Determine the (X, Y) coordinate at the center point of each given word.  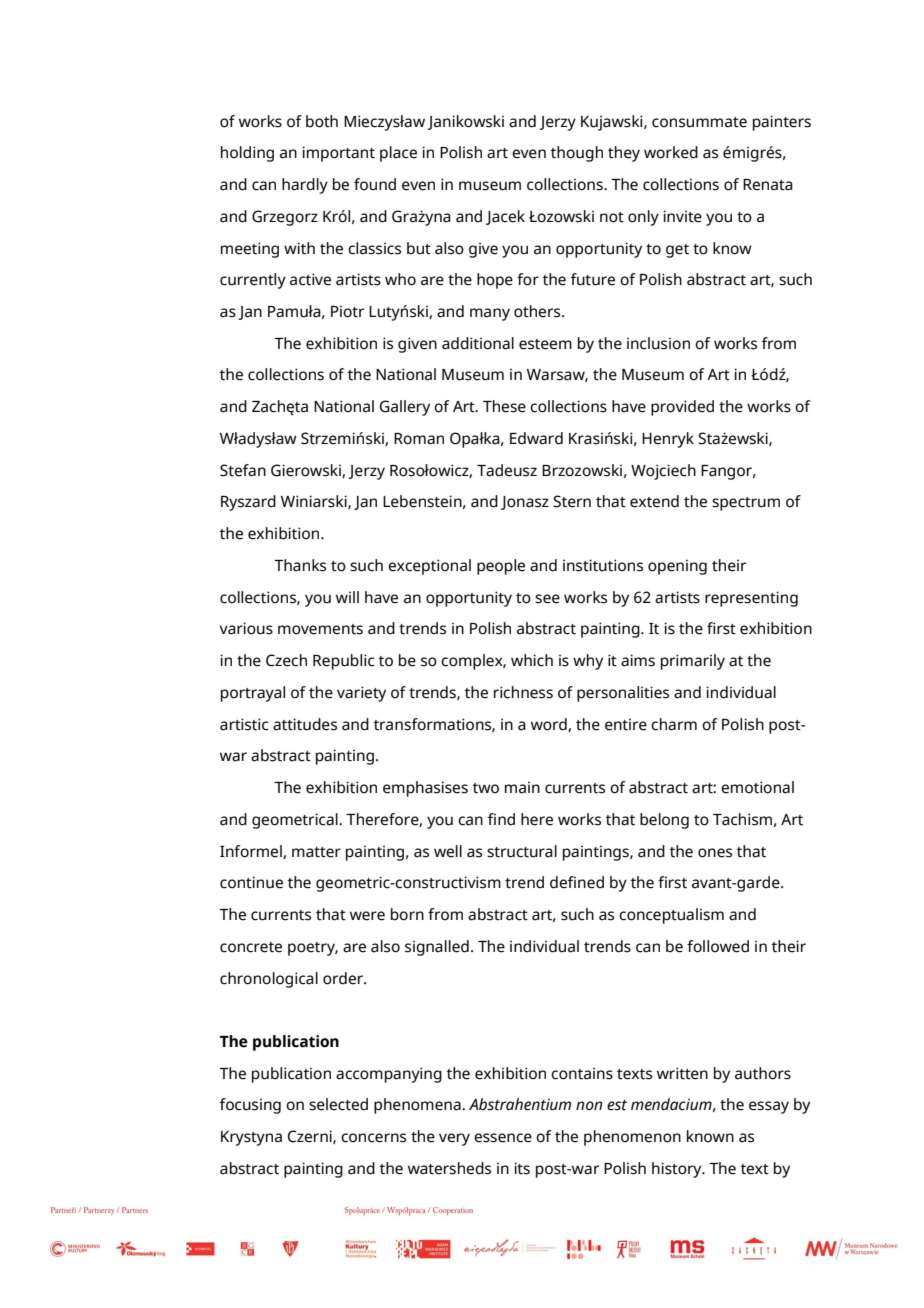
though (577, 154)
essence (503, 1138)
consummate (699, 122)
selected (338, 1104)
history (678, 1170)
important (338, 154)
